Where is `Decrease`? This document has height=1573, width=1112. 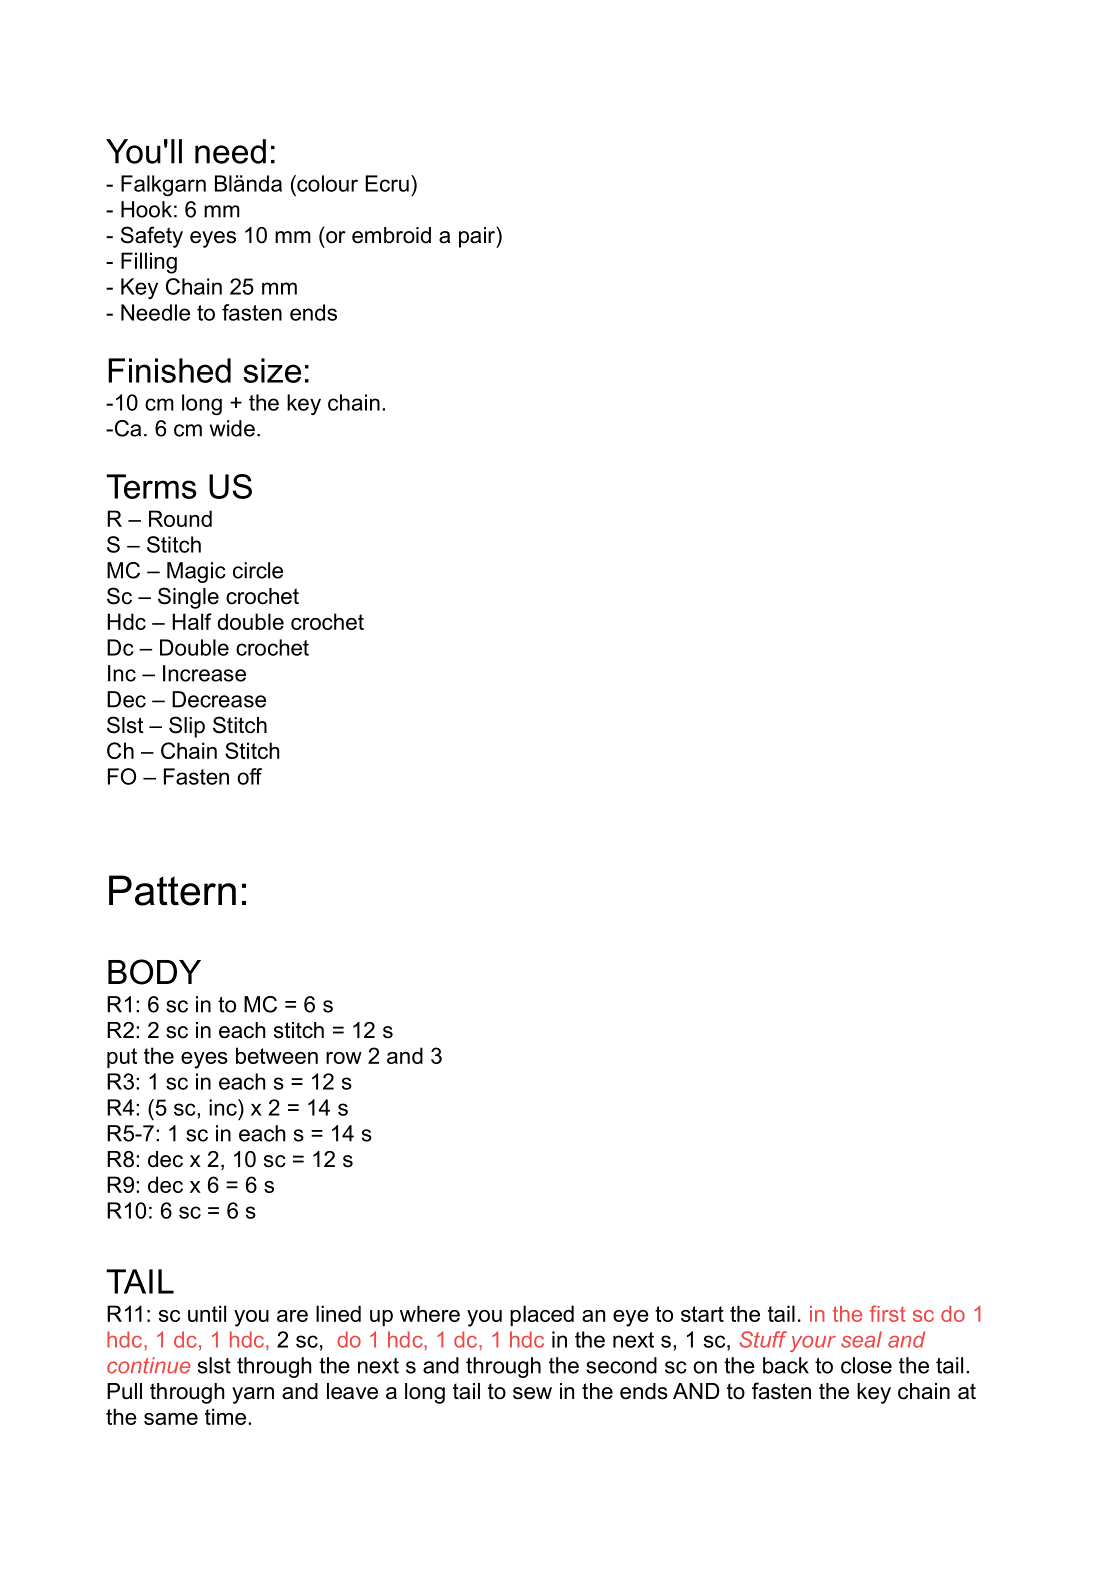
Decrease is located at coordinates (219, 699).
